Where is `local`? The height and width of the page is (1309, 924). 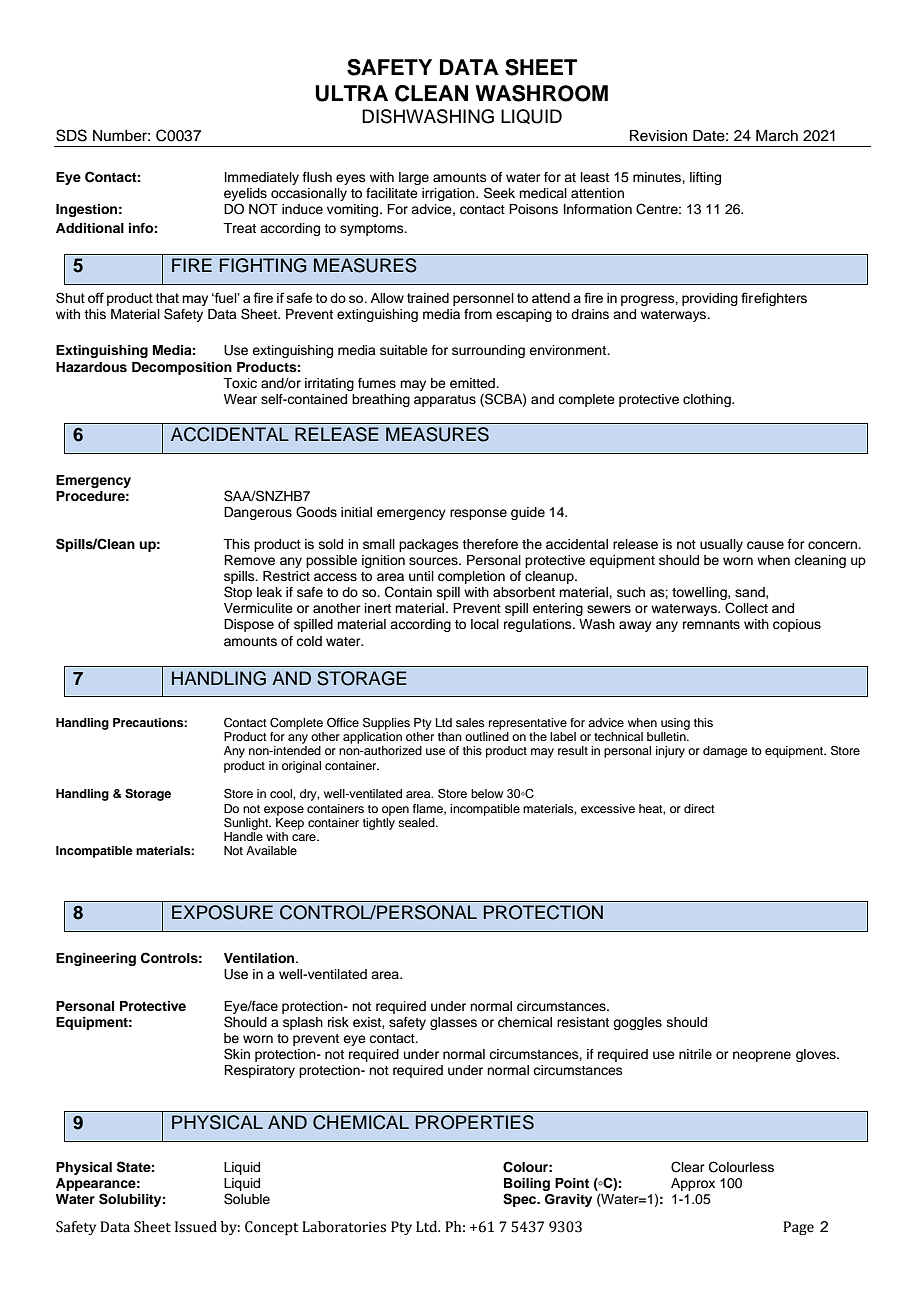 local is located at coordinates (485, 624).
